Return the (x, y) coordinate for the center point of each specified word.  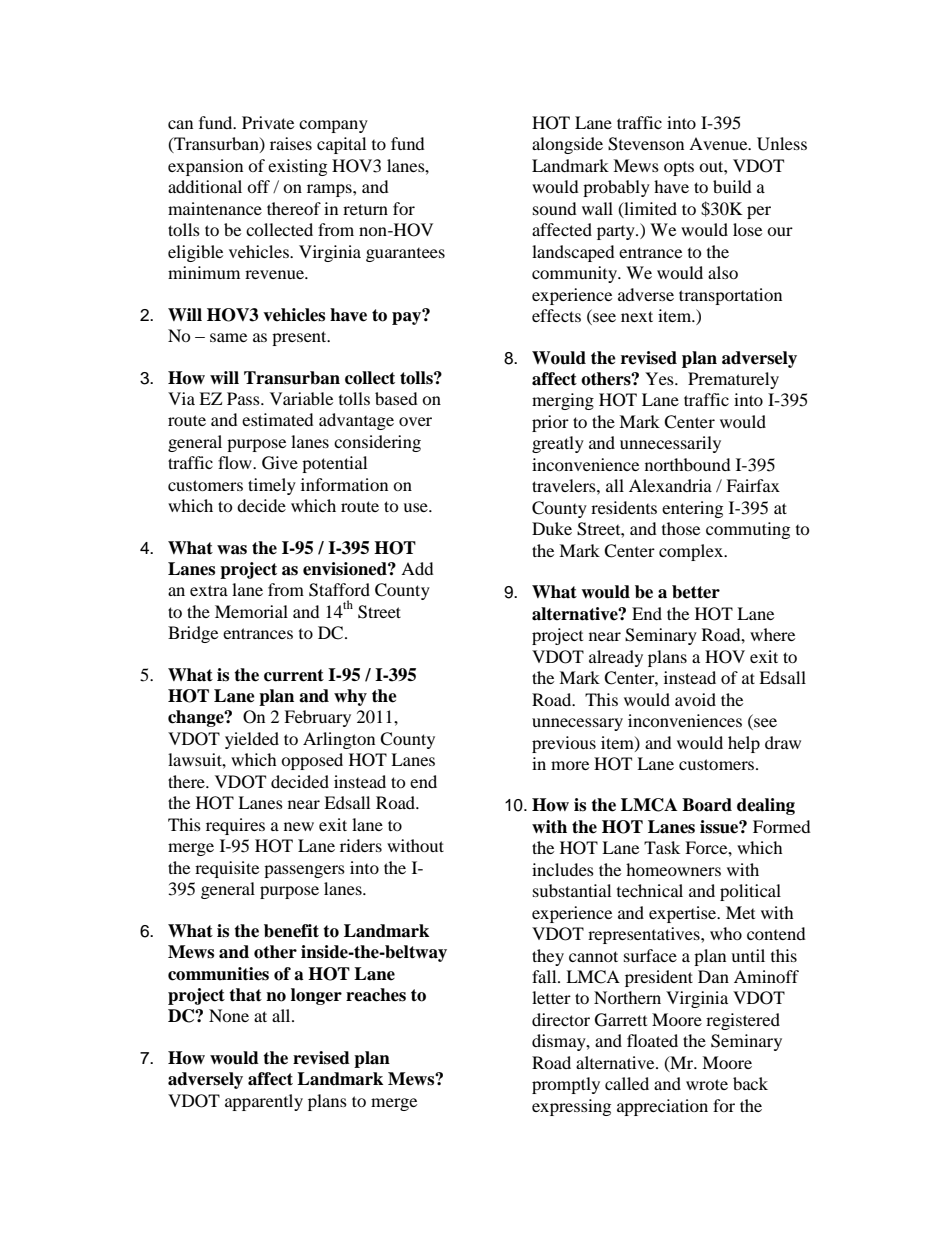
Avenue (719, 143)
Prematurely (733, 380)
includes (563, 869)
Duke (552, 528)
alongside (567, 145)
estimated (278, 419)
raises (291, 143)
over (415, 421)
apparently (264, 1102)
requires (235, 826)
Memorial (251, 611)
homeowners (673, 869)
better (696, 592)
